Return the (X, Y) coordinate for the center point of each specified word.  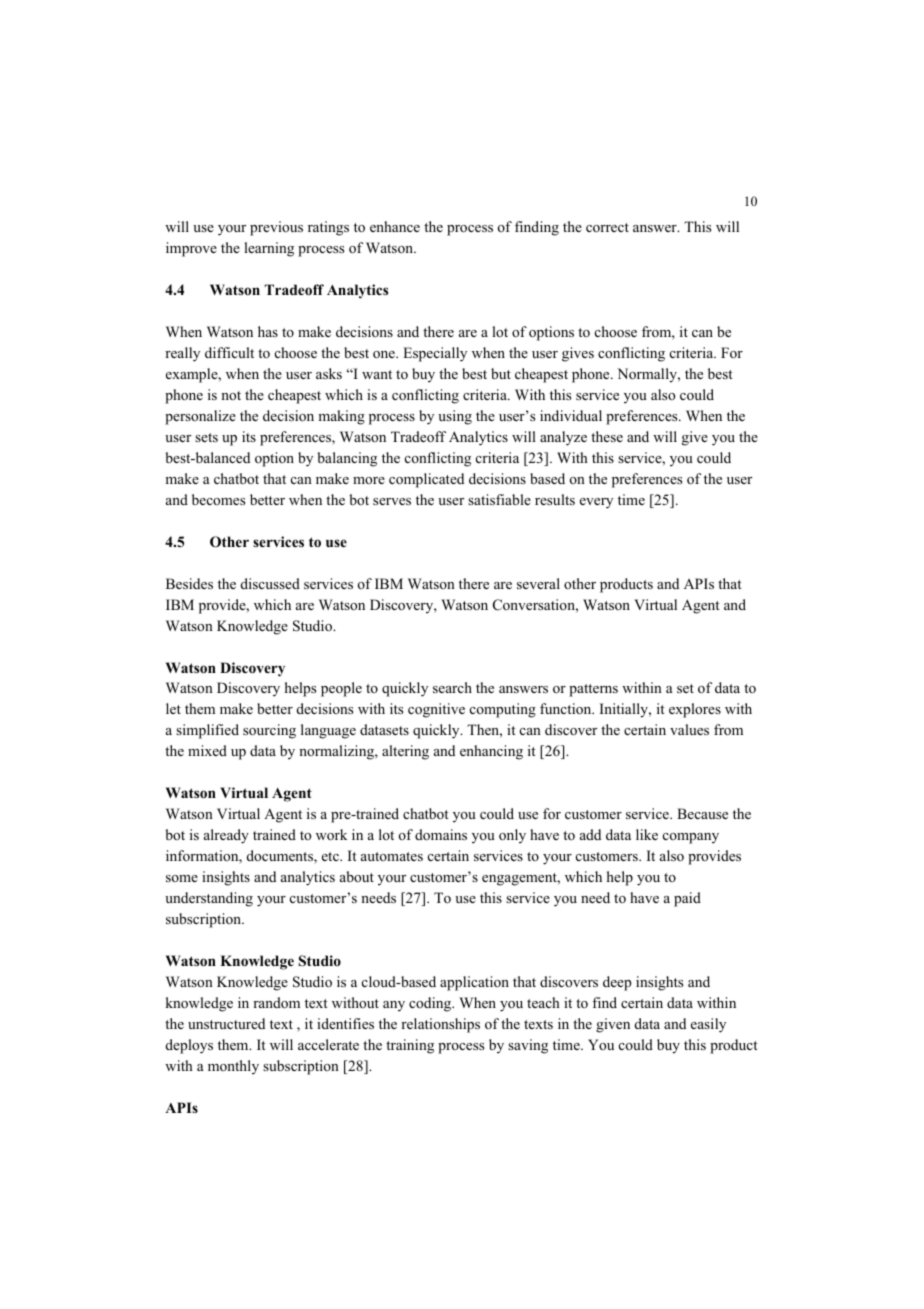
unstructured (226, 1023)
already (226, 836)
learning (269, 249)
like (647, 834)
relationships (440, 1025)
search (452, 687)
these (607, 436)
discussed (270, 583)
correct (607, 227)
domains (441, 834)
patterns (593, 690)
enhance (395, 226)
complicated (426, 480)
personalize (200, 417)
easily (708, 1025)
